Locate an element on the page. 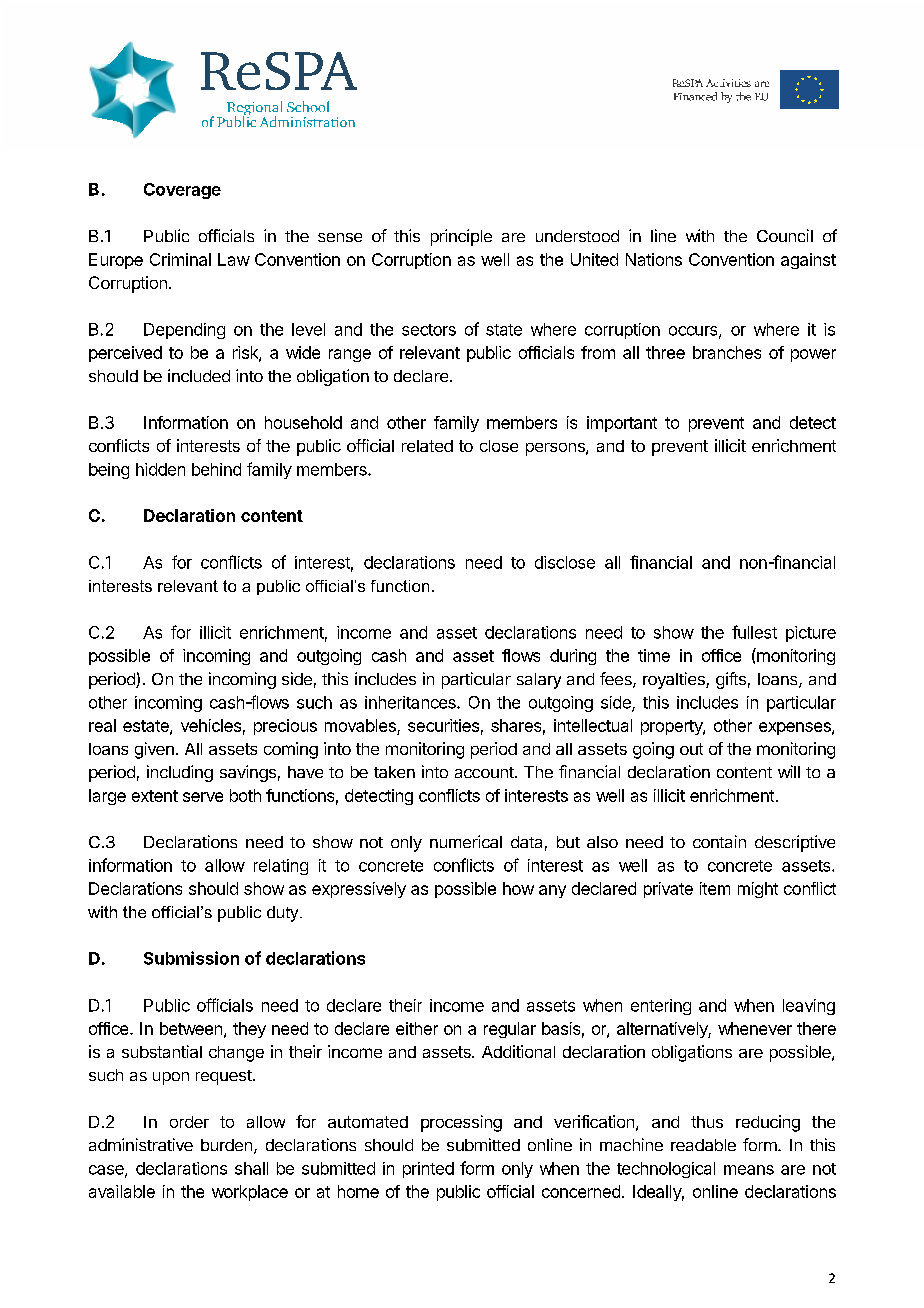 This document has height=1308, width=924. principle is located at coordinates (461, 237).
